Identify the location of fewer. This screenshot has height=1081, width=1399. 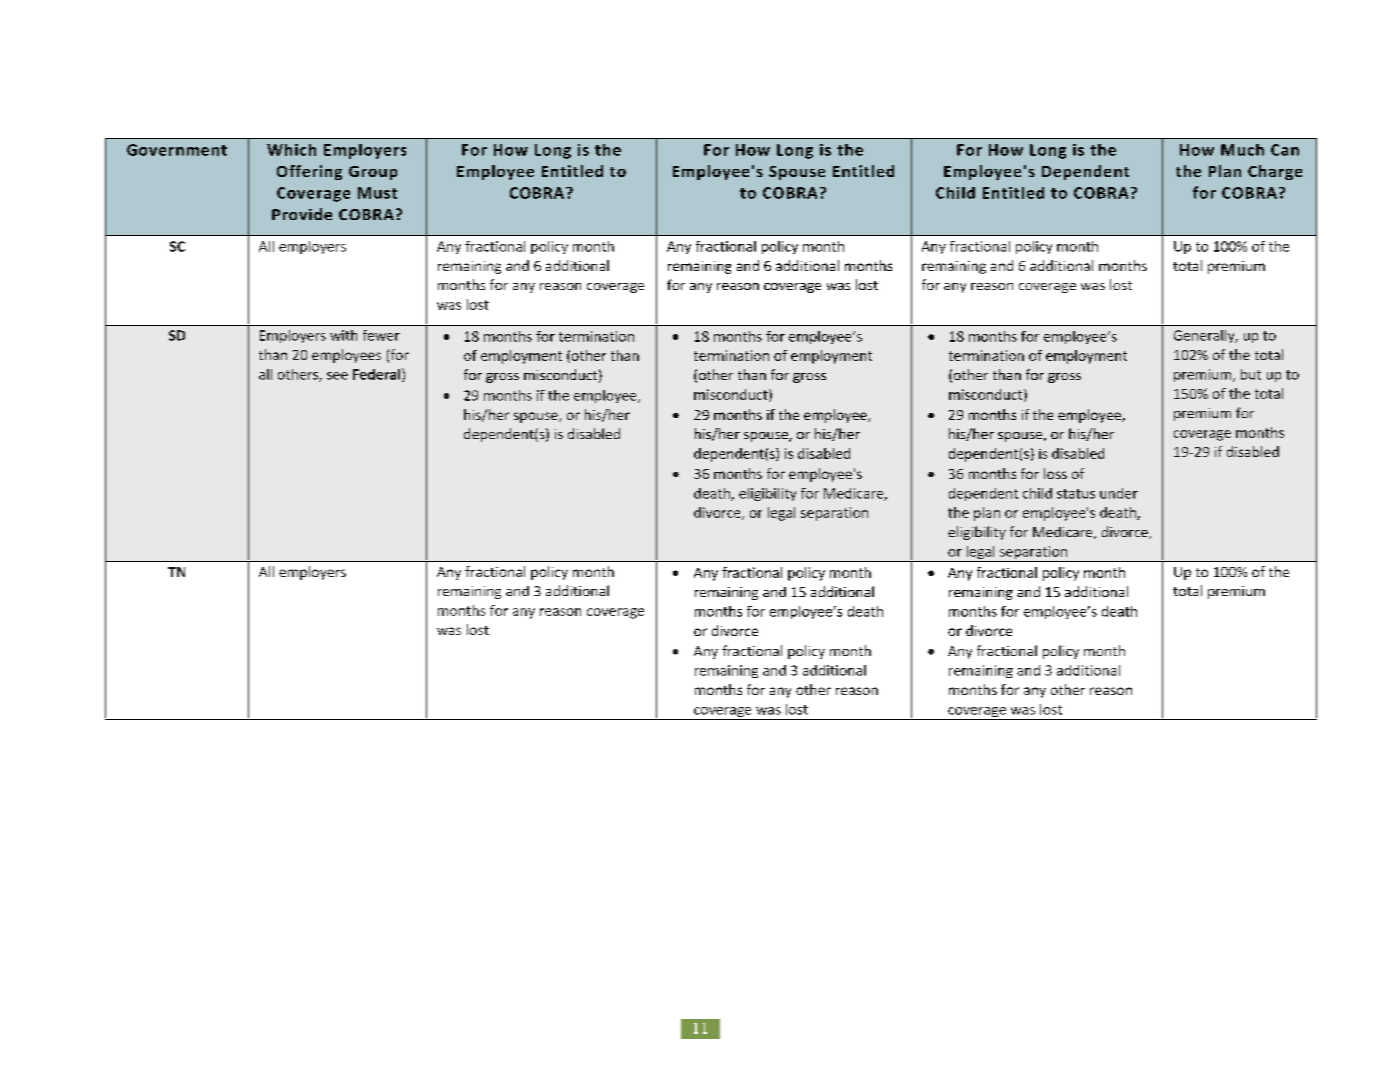
(381, 335).
